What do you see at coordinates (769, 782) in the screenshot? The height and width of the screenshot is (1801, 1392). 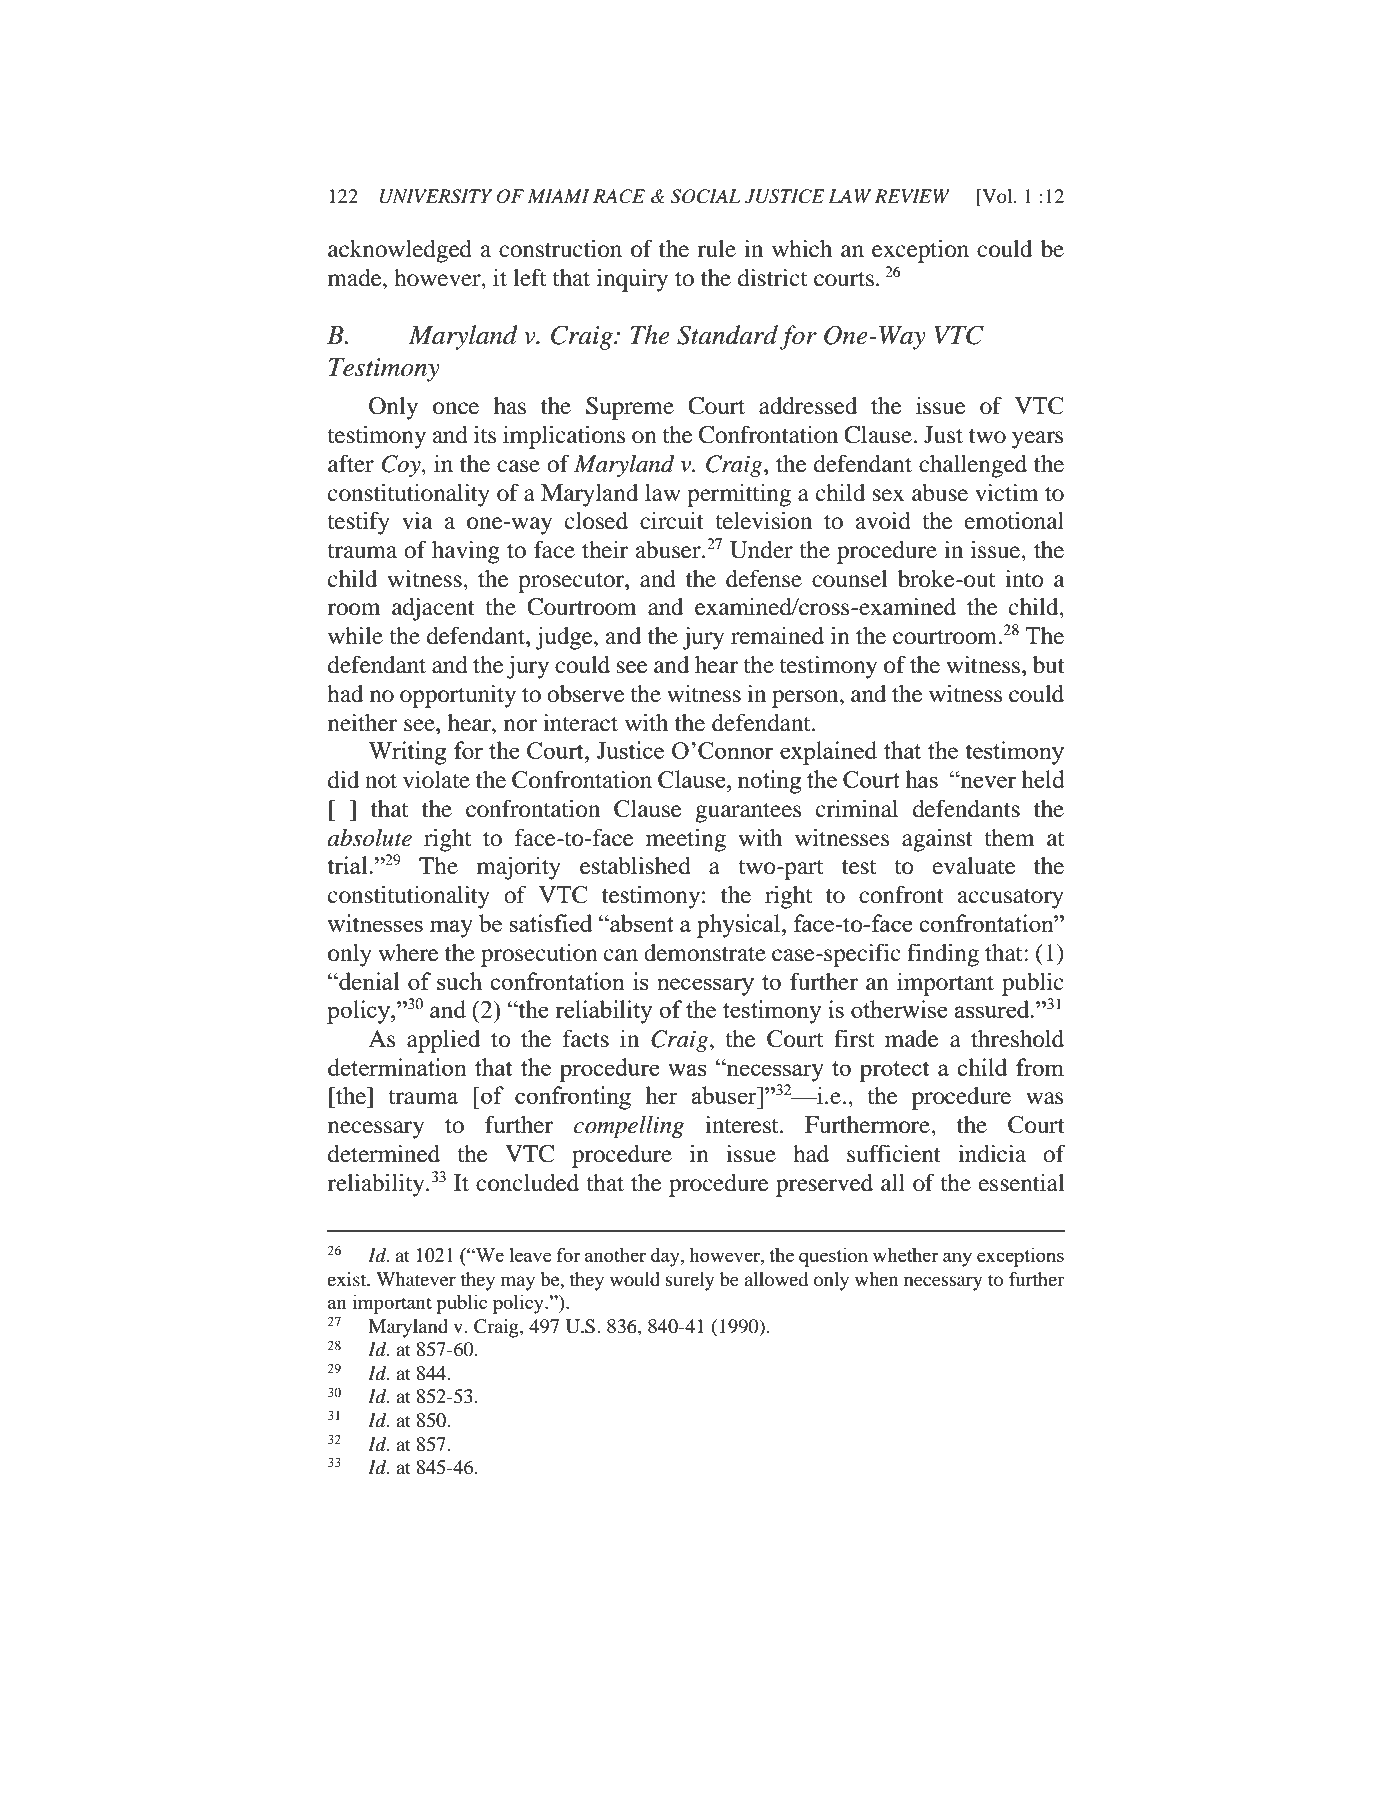 I see `noting` at bounding box center [769, 782].
